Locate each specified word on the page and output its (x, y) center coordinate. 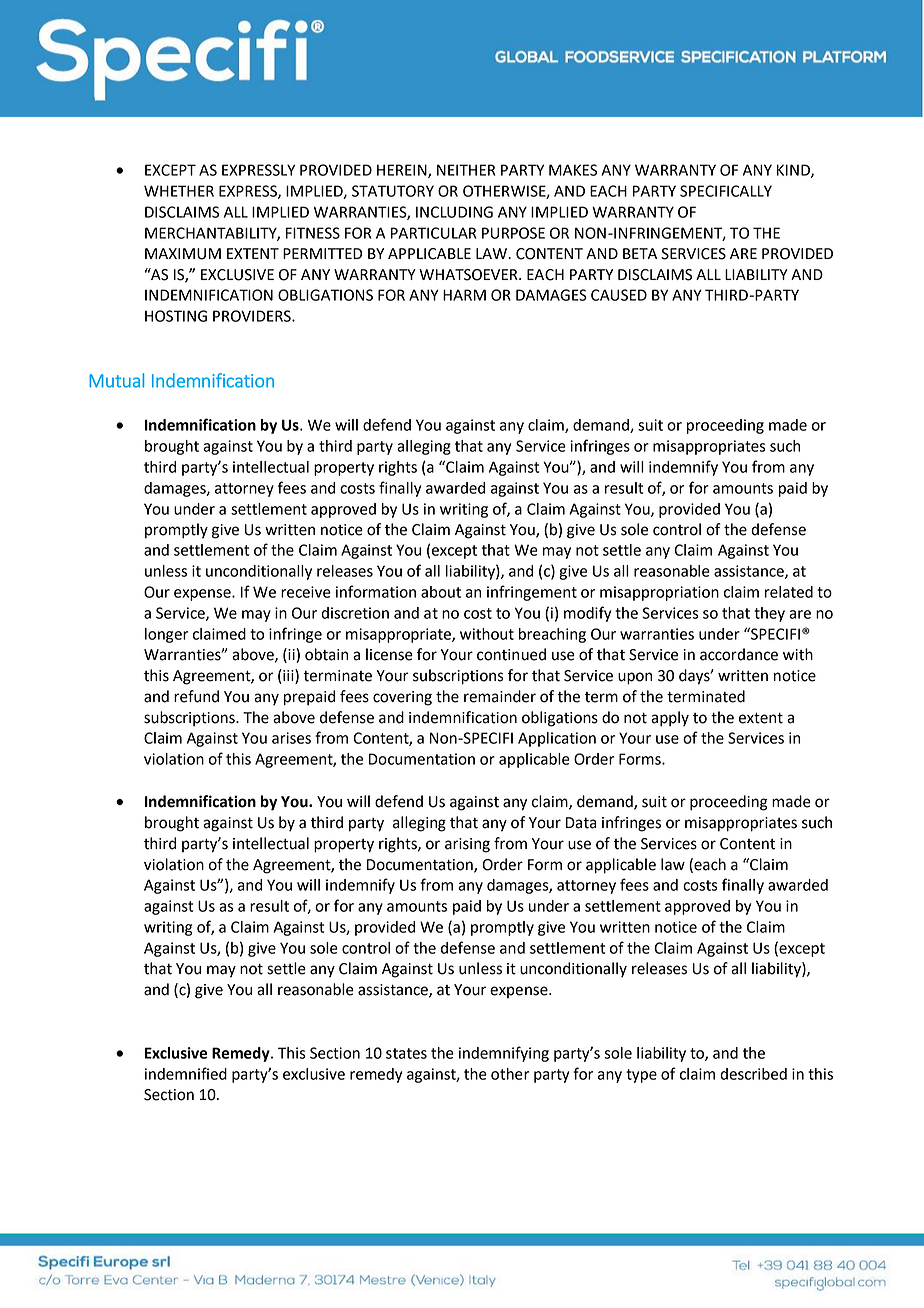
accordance (739, 654)
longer (166, 635)
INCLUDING (454, 212)
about (441, 592)
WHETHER (179, 191)
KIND (794, 171)
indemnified (186, 1073)
